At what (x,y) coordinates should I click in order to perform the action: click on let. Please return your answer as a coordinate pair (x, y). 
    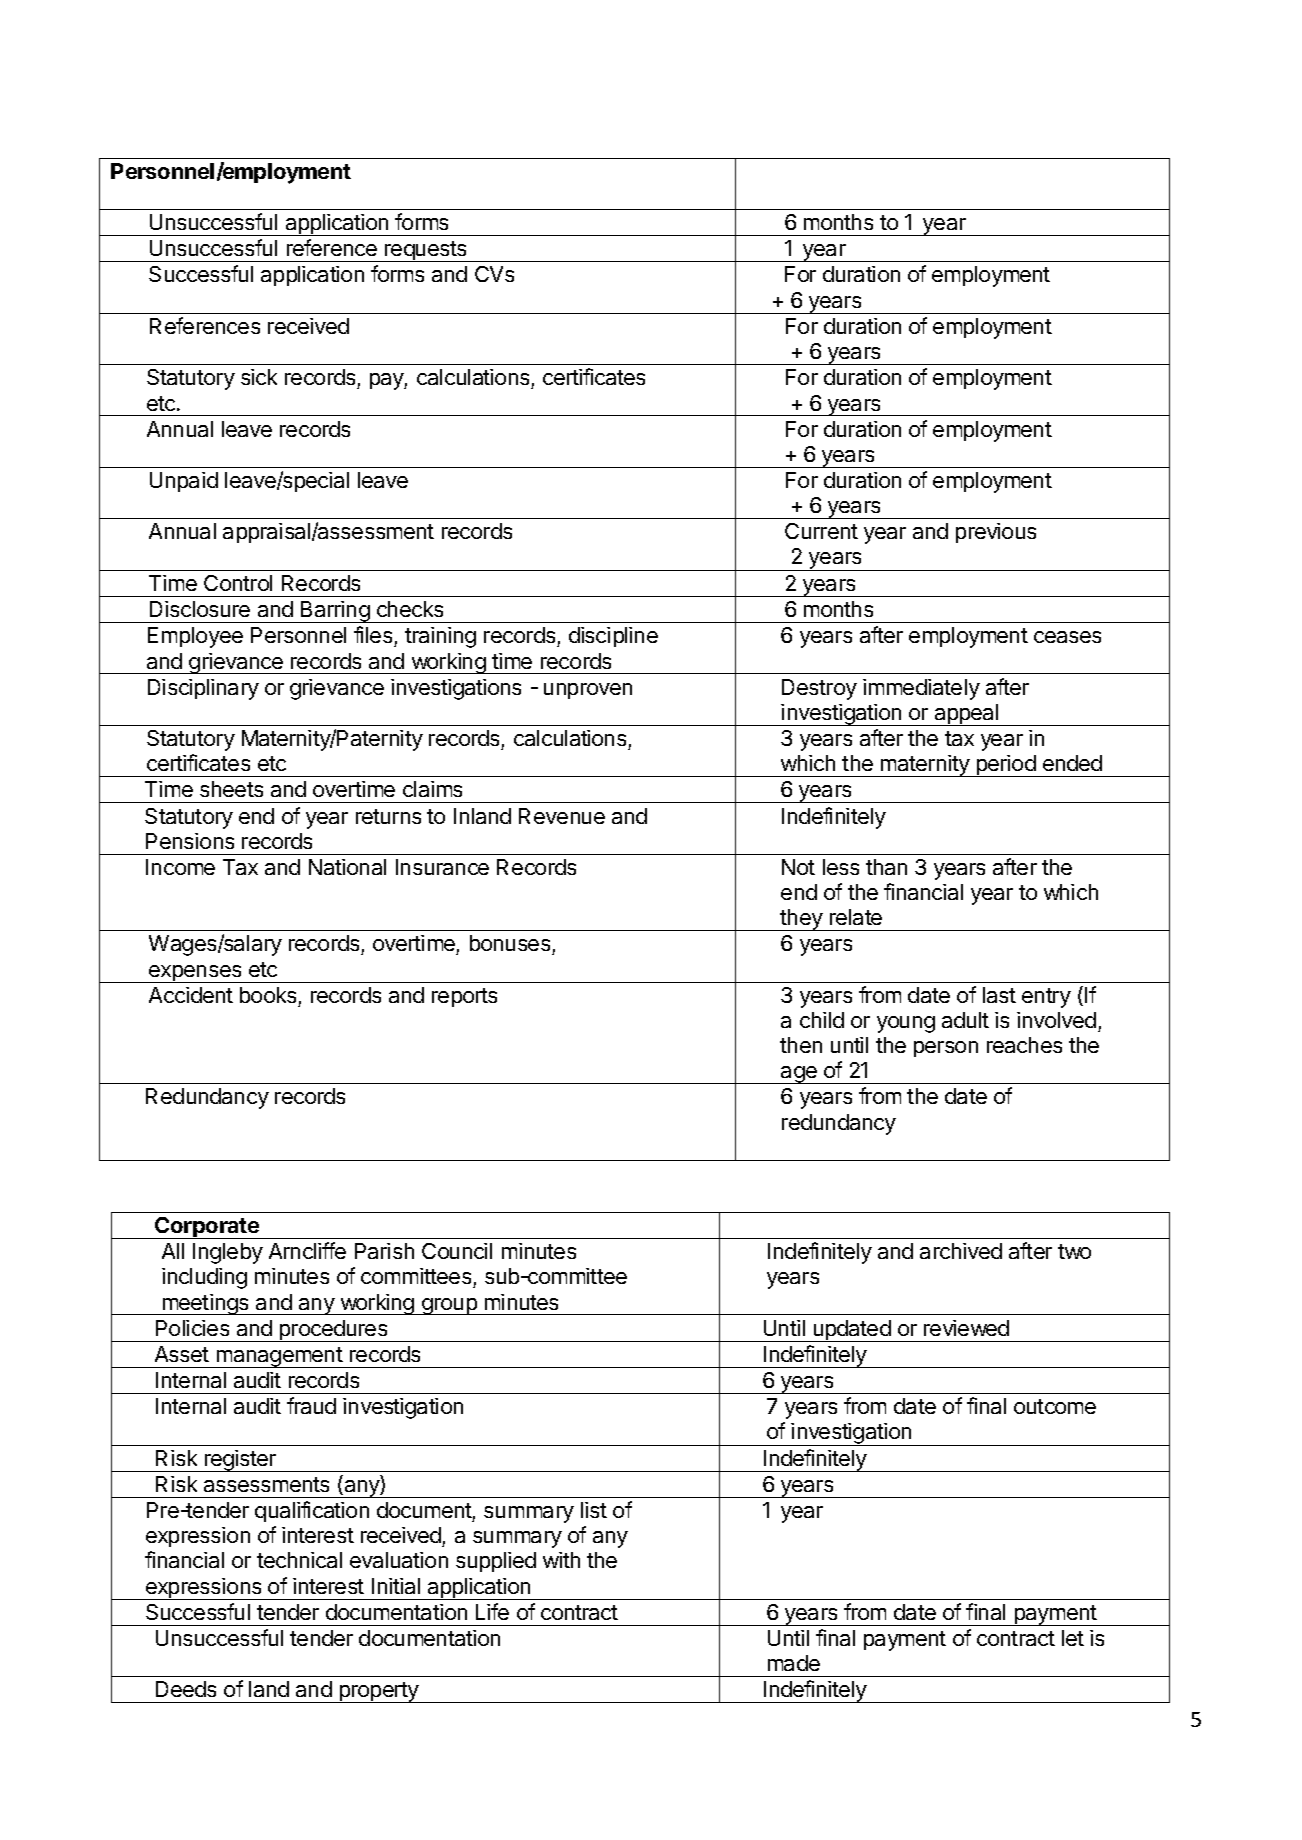
    Looking at the image, I should click on (1073, 1638).
